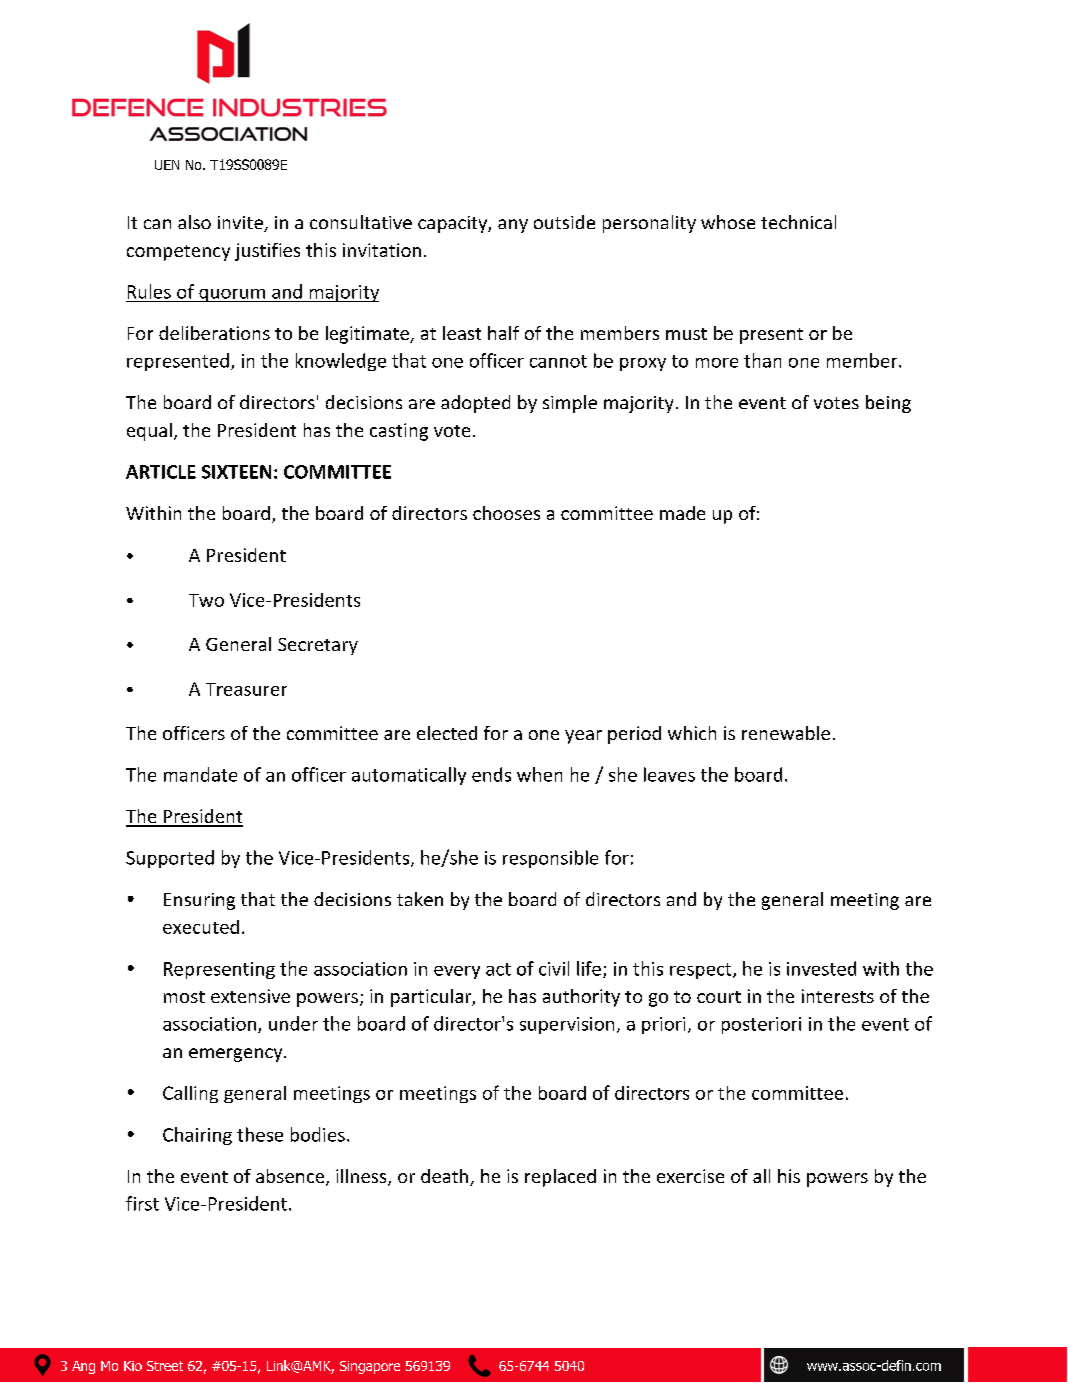 Image resolution: width=1068 pixels, height=1383 pixels. Describe the element at coordinates (370, 1367) in the image. I see `Singapore` at that location.
